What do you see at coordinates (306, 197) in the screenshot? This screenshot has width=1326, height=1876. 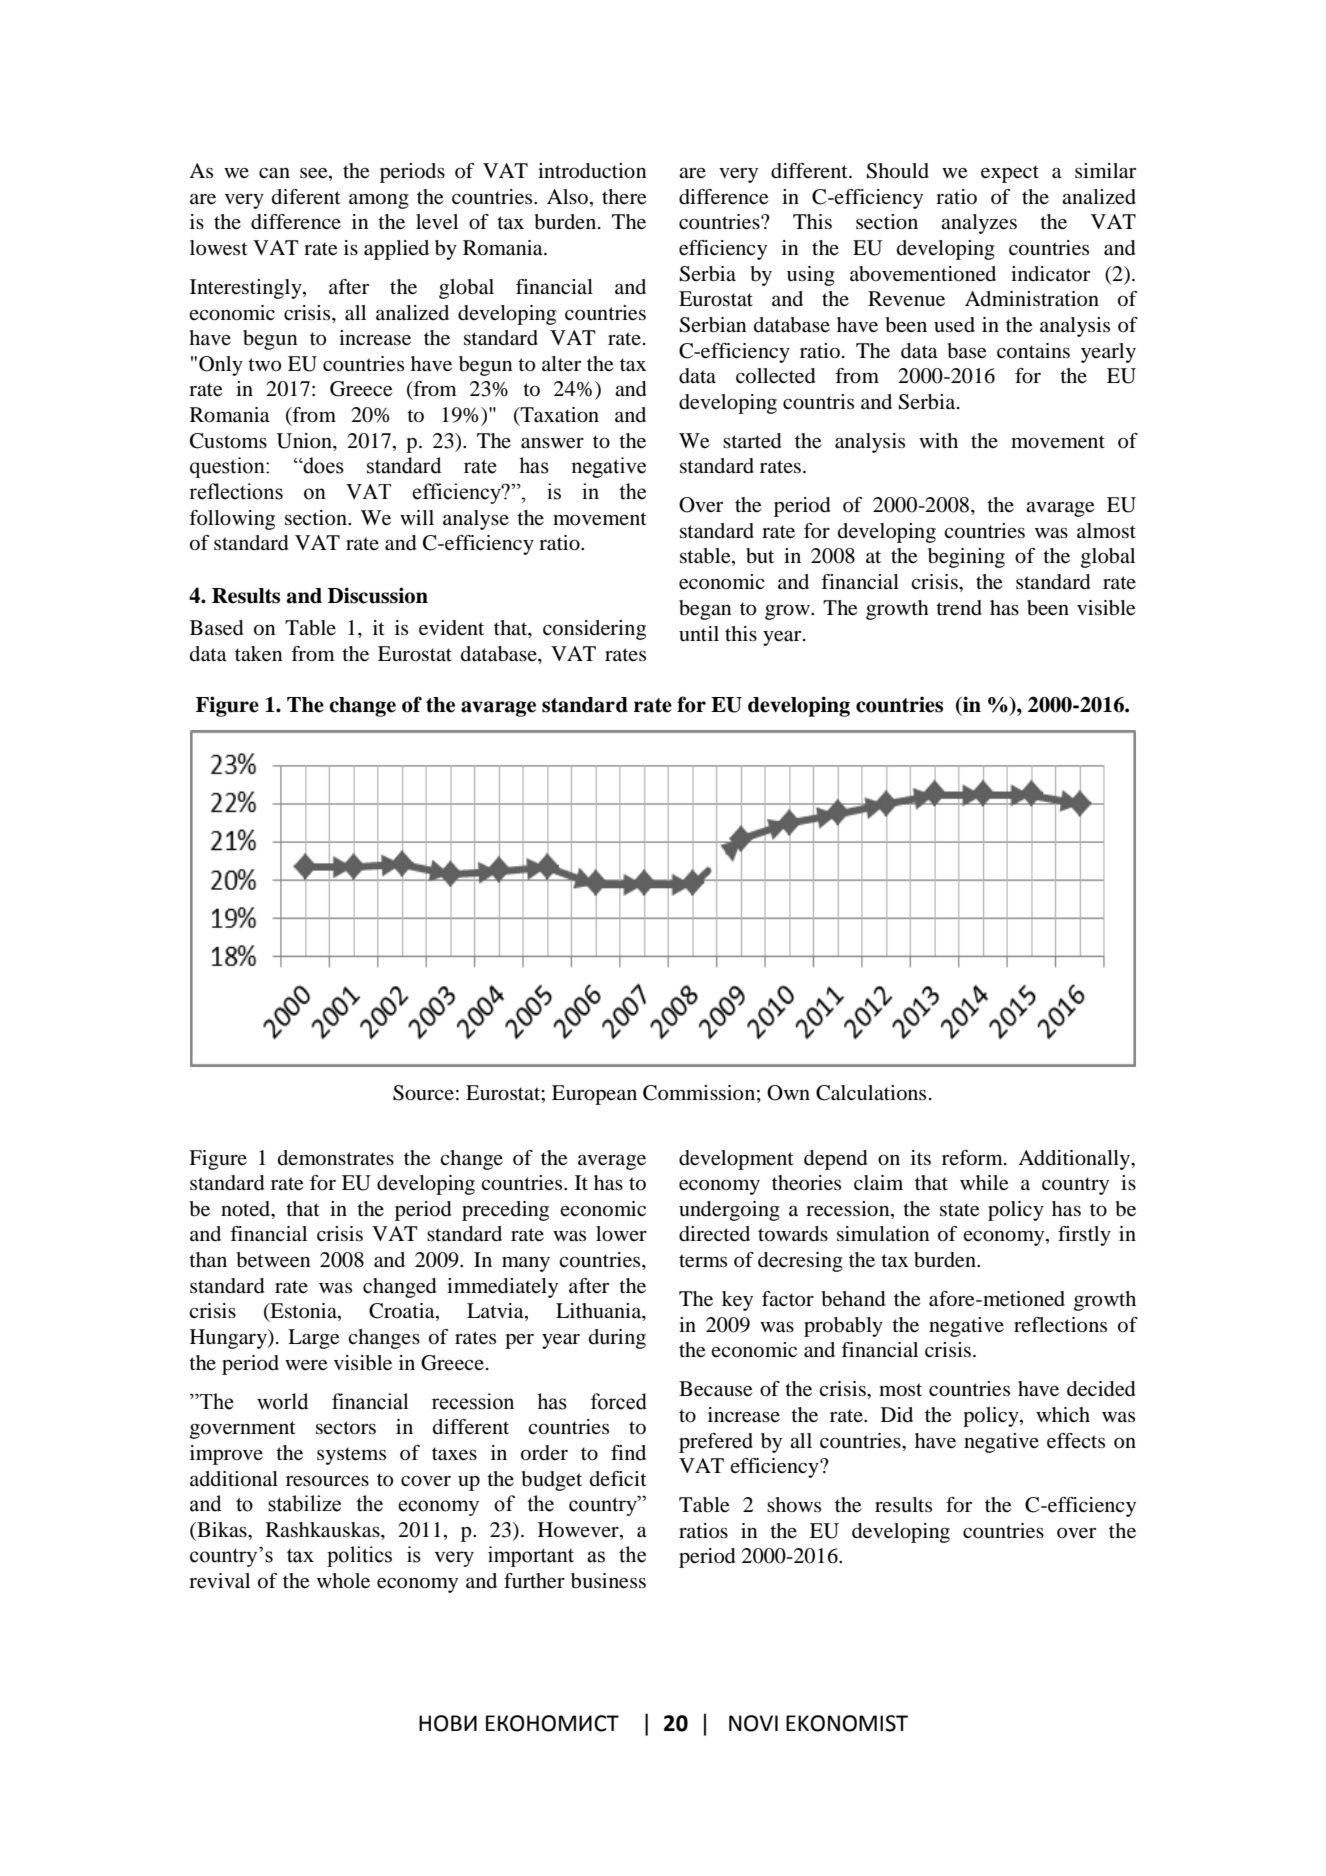 I see `diferent` at bounding box center [306, 197].
